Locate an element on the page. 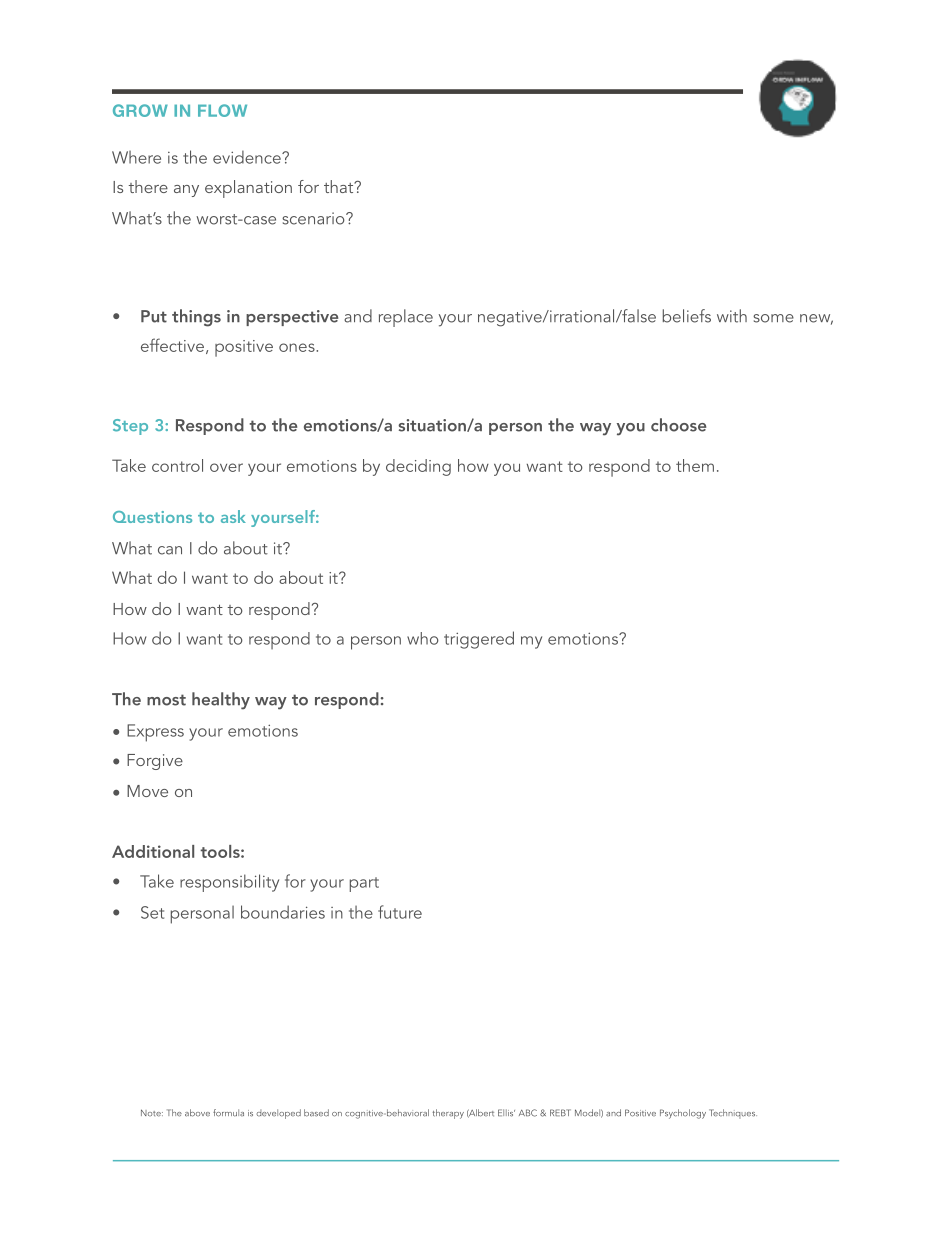 This document has height=1233, width=952. Psychology is located at coordinates (683, 1114).
